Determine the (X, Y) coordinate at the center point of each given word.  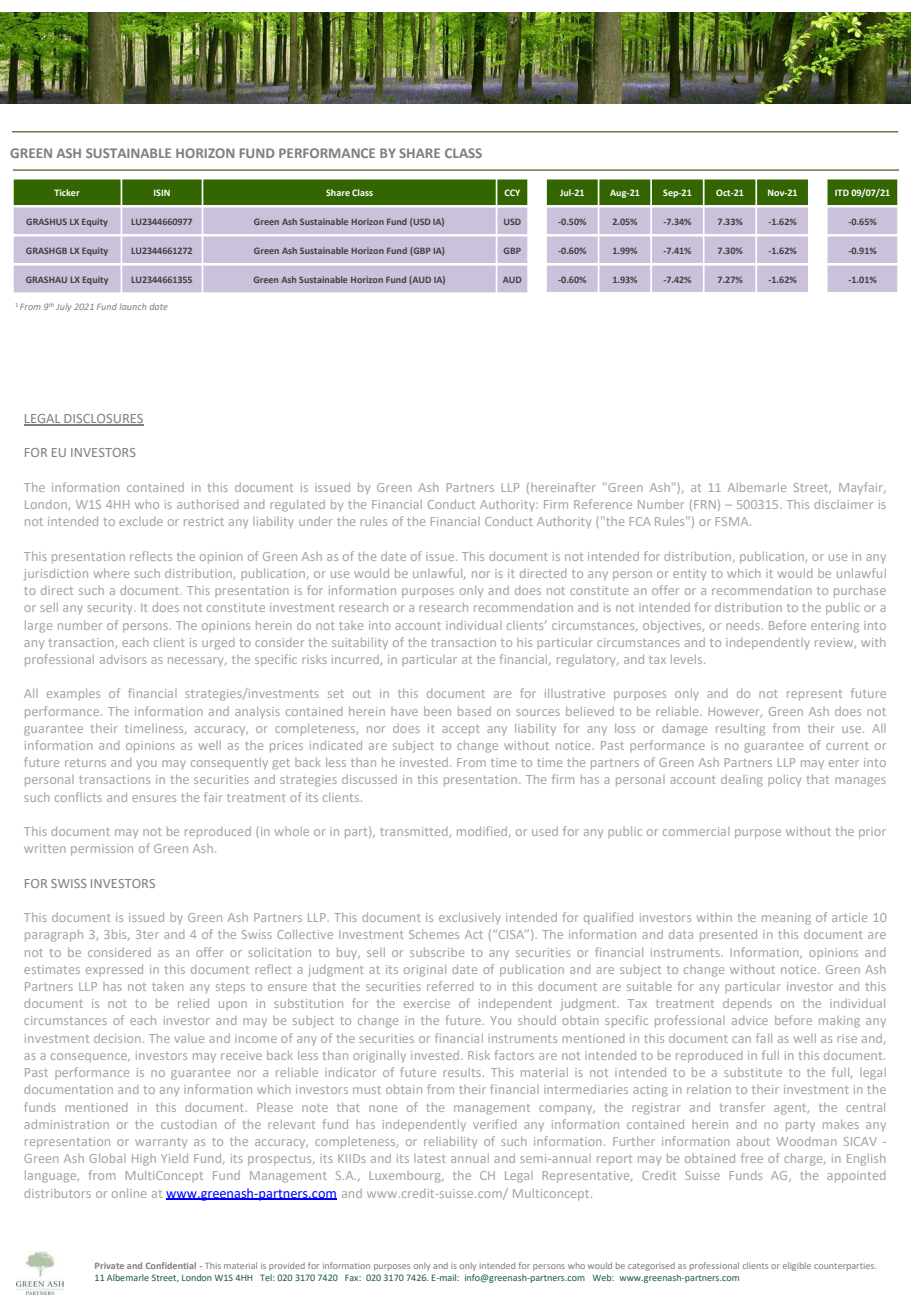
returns (85, 763)
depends (747, 1005)
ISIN (162, 192)
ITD (842, 192)
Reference (603, 504)
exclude (141, 521)
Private (109, 1265)
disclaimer (843, 504)
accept (461, 730)
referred (450, 986)
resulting (740, 730)
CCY (512, 192)
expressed (114, 970)
